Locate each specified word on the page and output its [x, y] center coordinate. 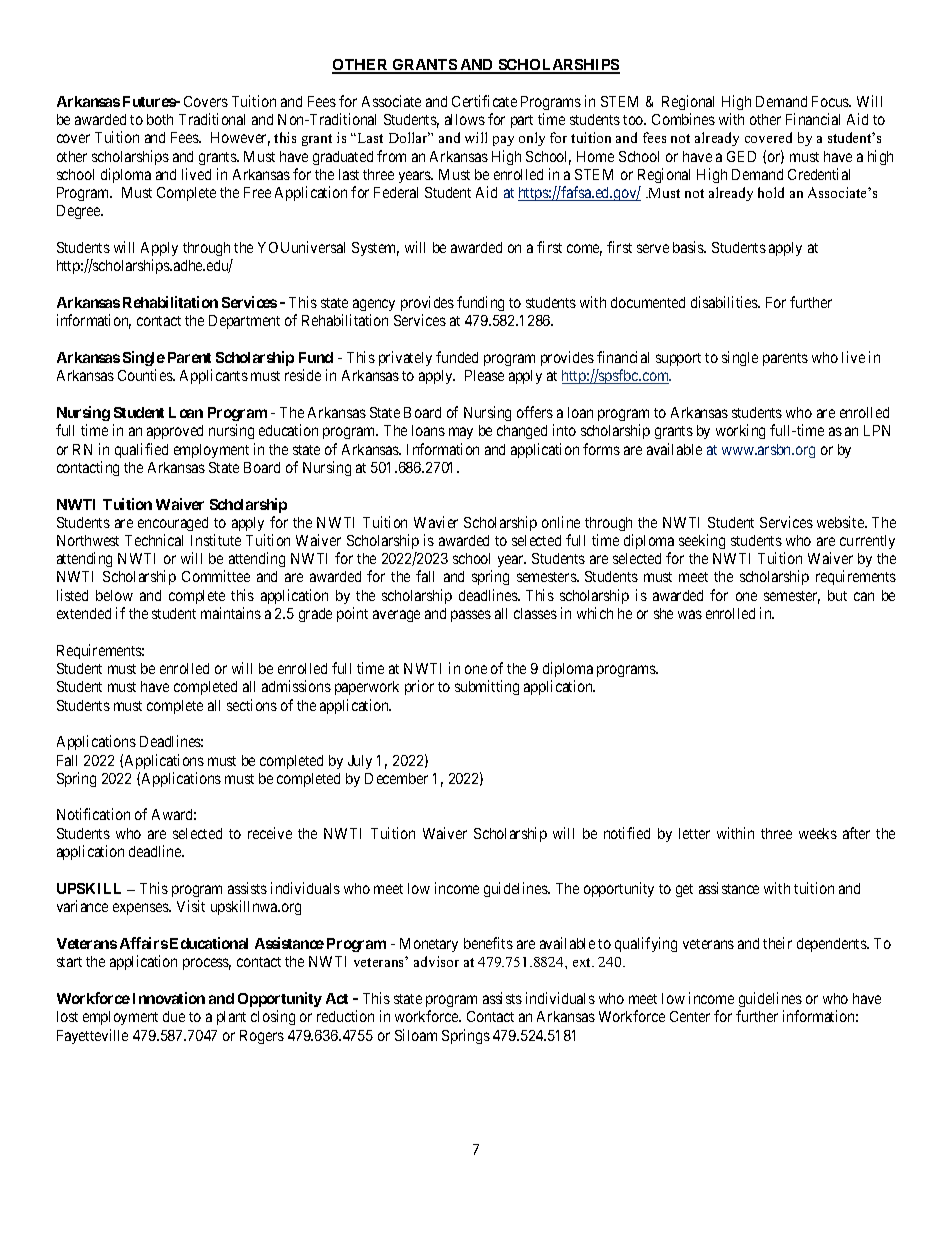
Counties [146, 375]
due [174, 1016]
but [837, 595]
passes [471, 616]
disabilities [725, 302]
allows [465, 119]
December [396, 778]
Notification [93, 814]
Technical [154, 540]
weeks [818, 833]
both [160, 119]
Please [484, 375]
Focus [831, 101]
